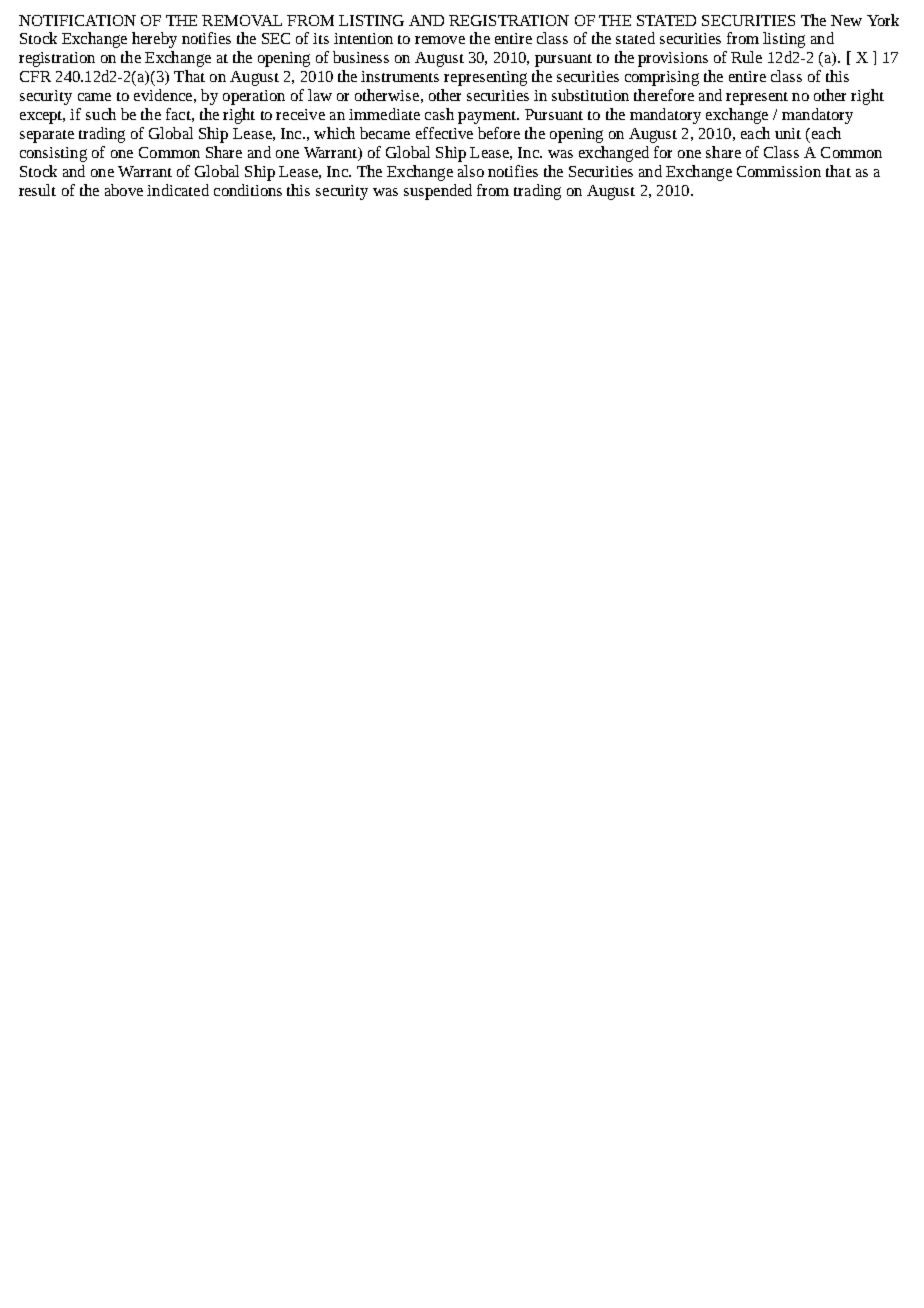  I want to click on such, so click(101, 114).
